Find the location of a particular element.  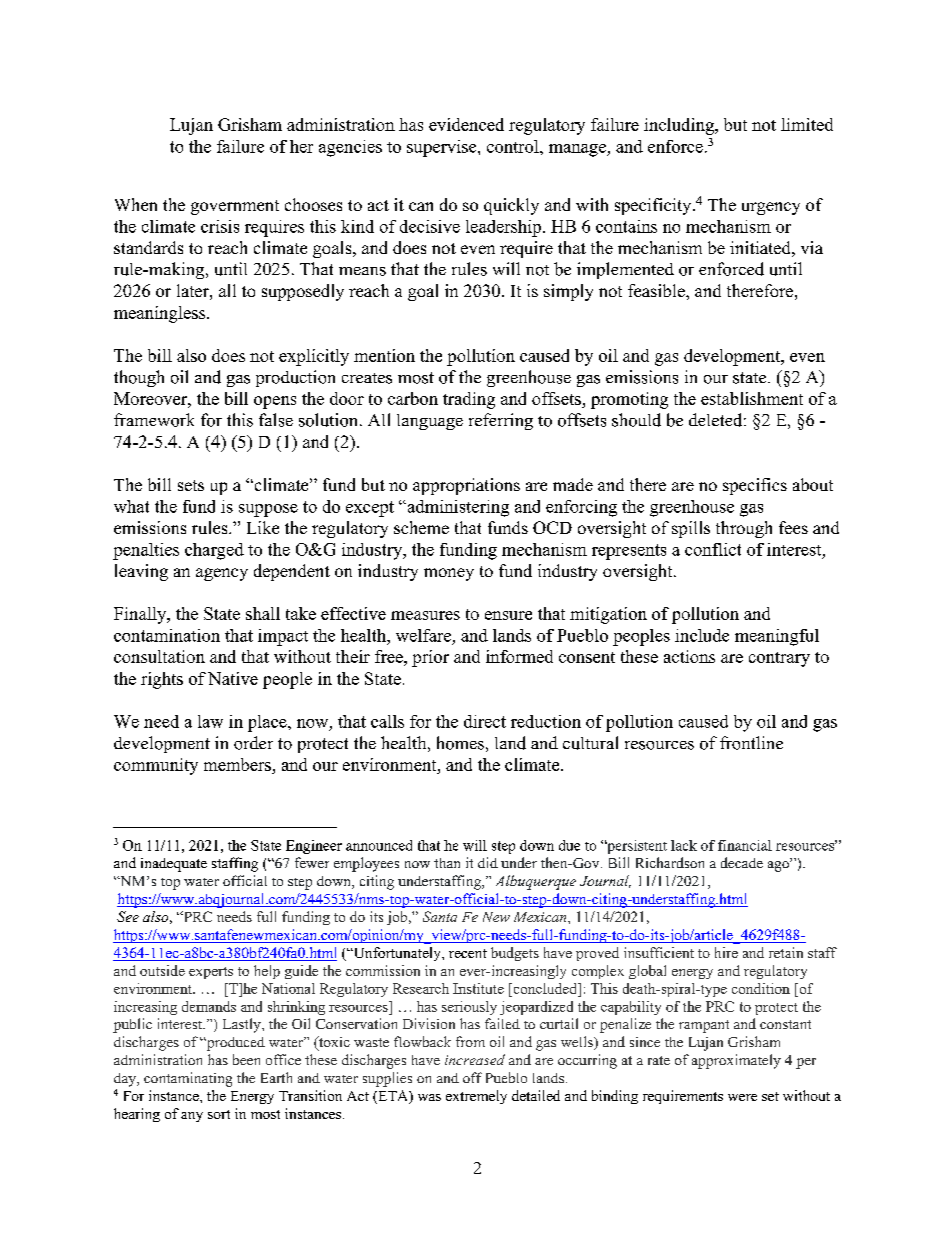

framework is located at coordinates (154, 420).
